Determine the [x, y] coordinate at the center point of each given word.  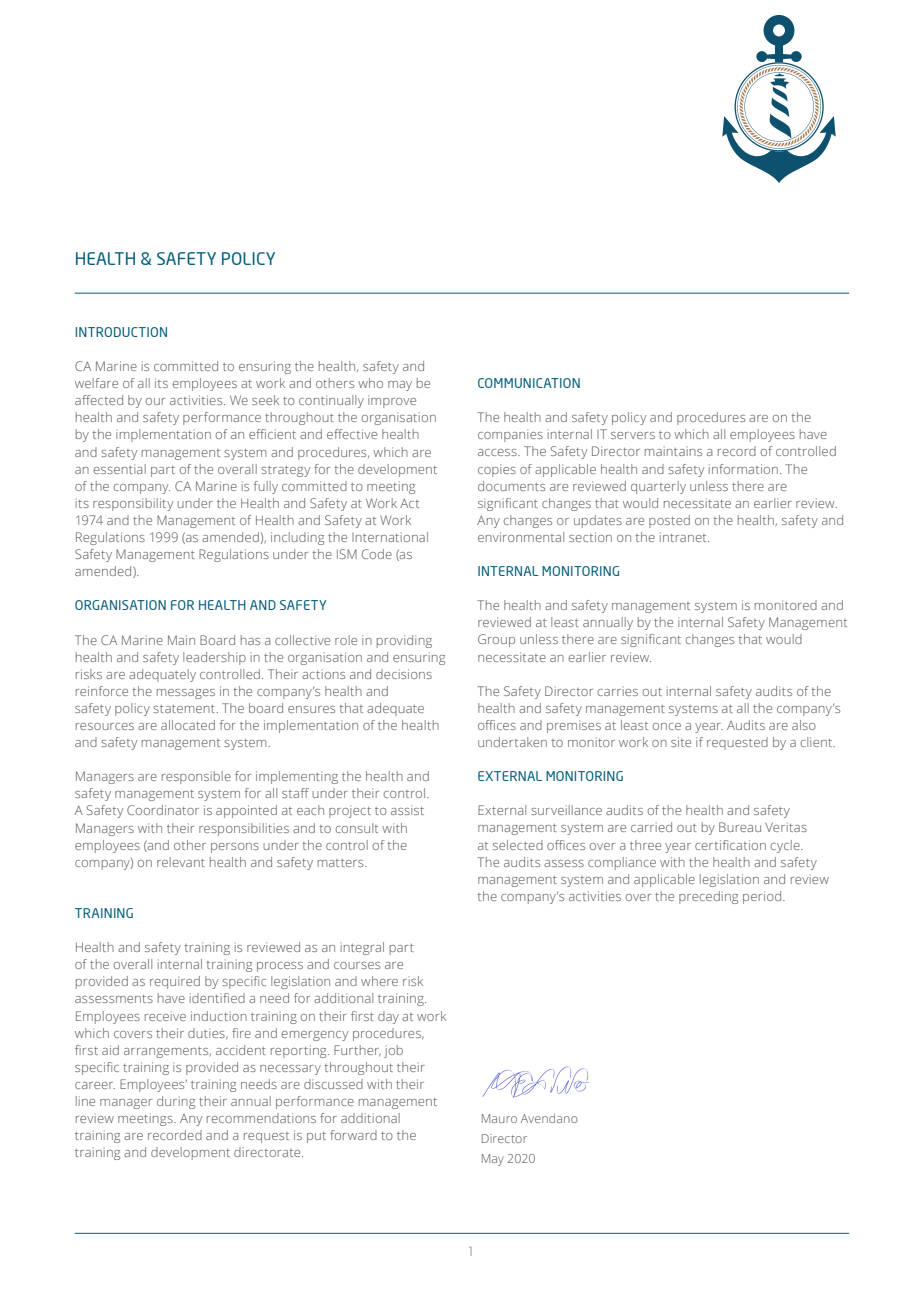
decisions [404, 674]
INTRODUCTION [121, 332]
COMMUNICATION [529, 383]
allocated [188, 725]
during [176, 1102]
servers [633, 435]
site [681, 742]
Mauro [499, 1118]
